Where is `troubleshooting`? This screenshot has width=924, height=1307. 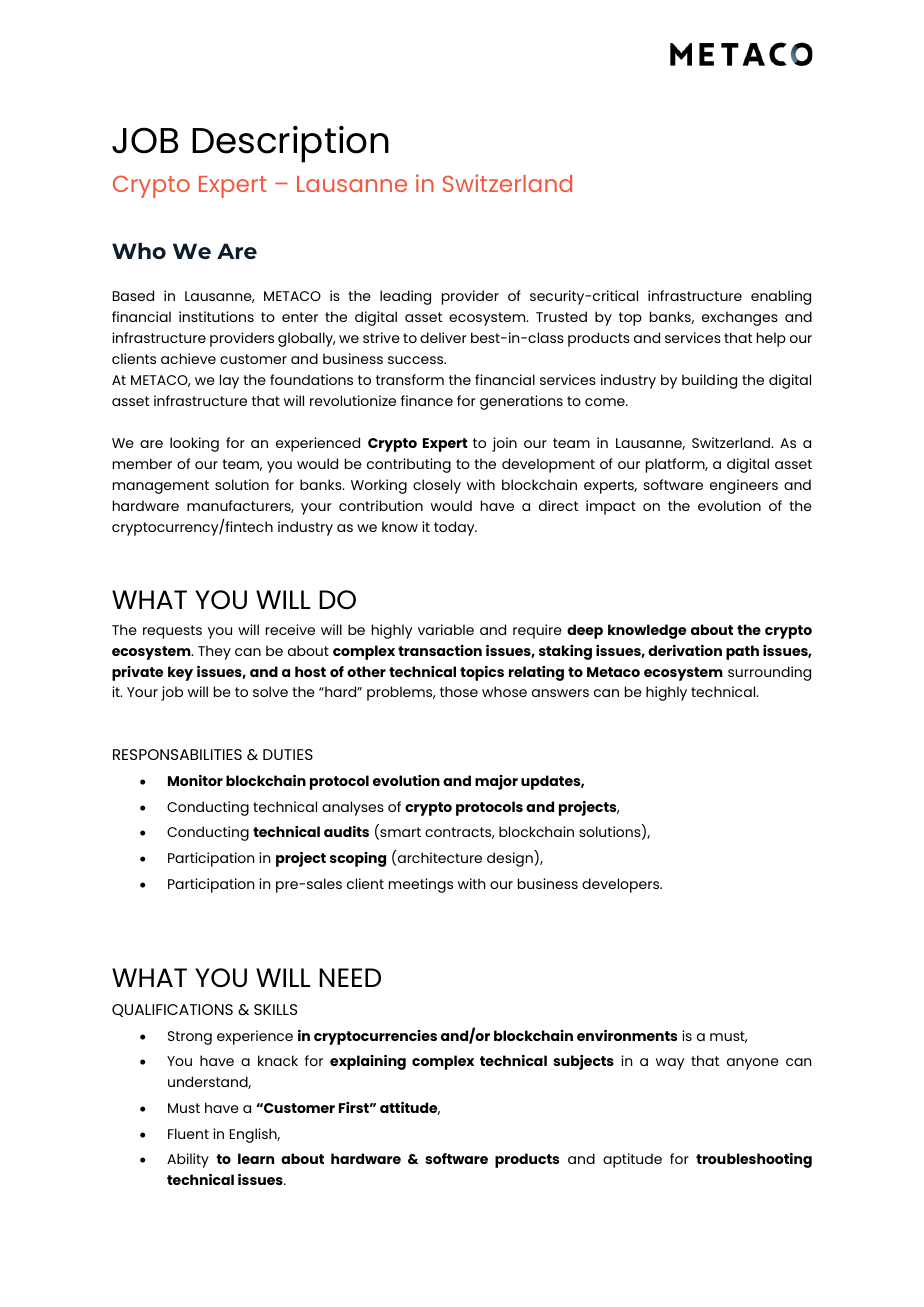 troubleshooting is located at coordinates (754, 1160).
